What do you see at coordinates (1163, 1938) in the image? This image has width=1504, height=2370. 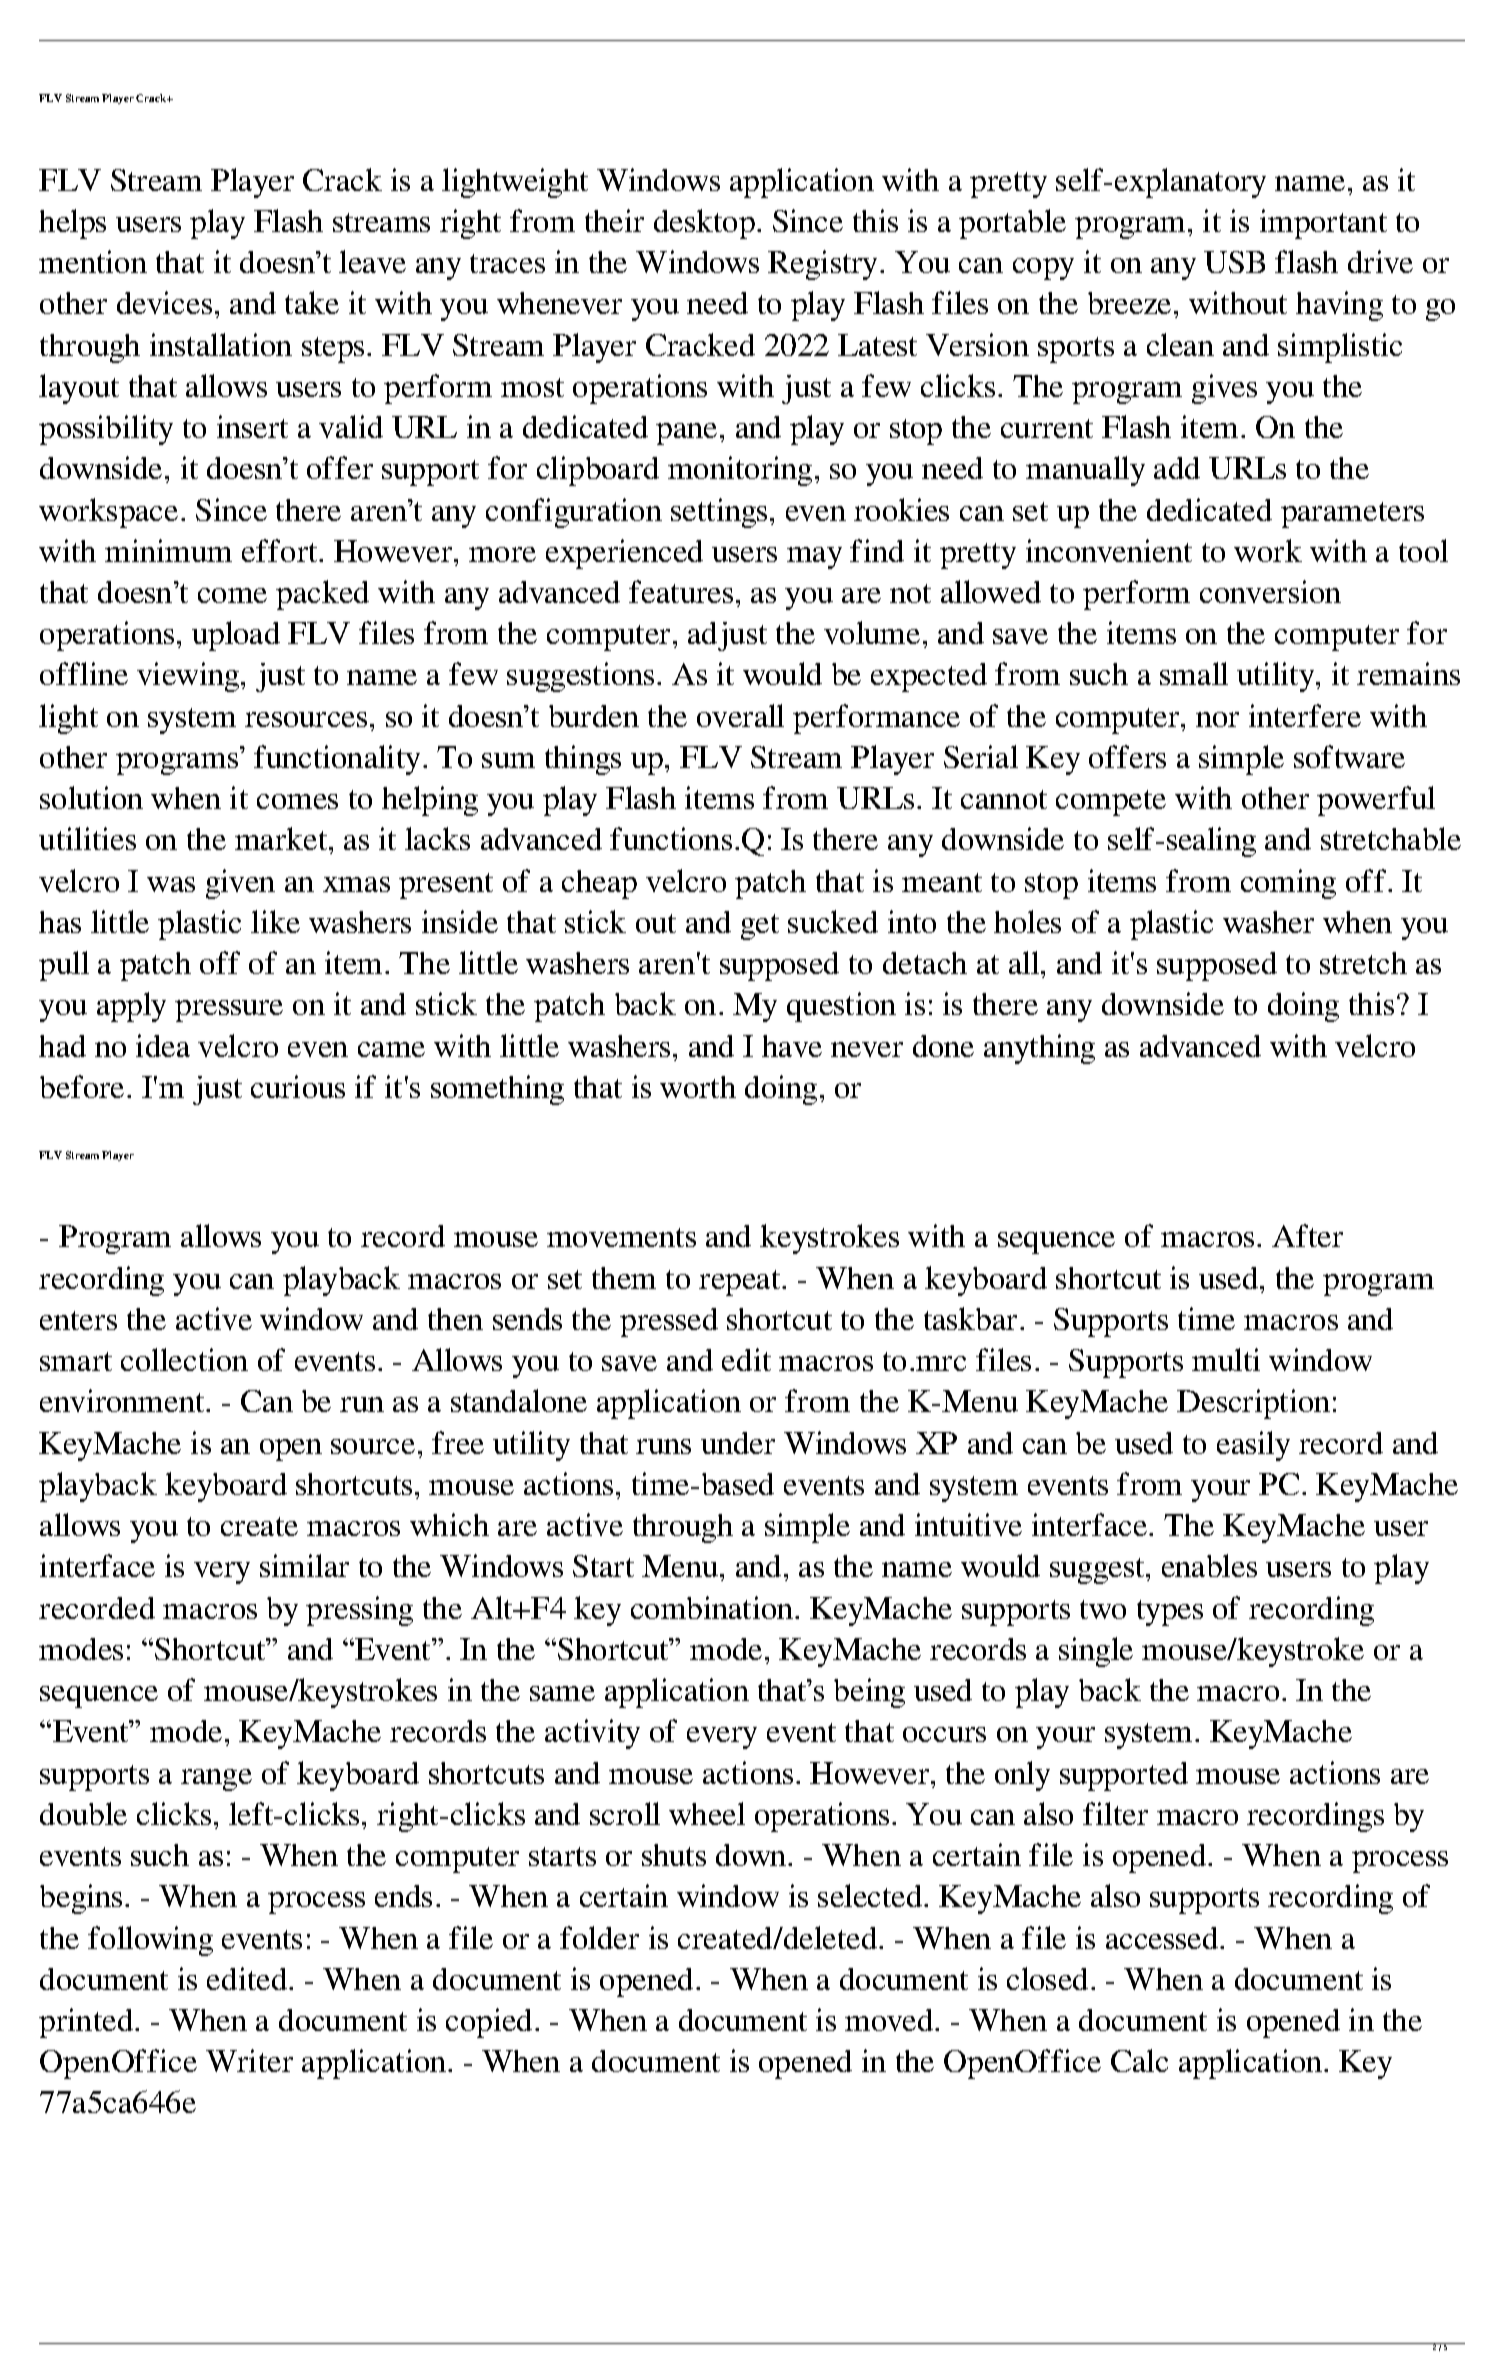 I see `accessed` at bounding box center [1163, 1938].
